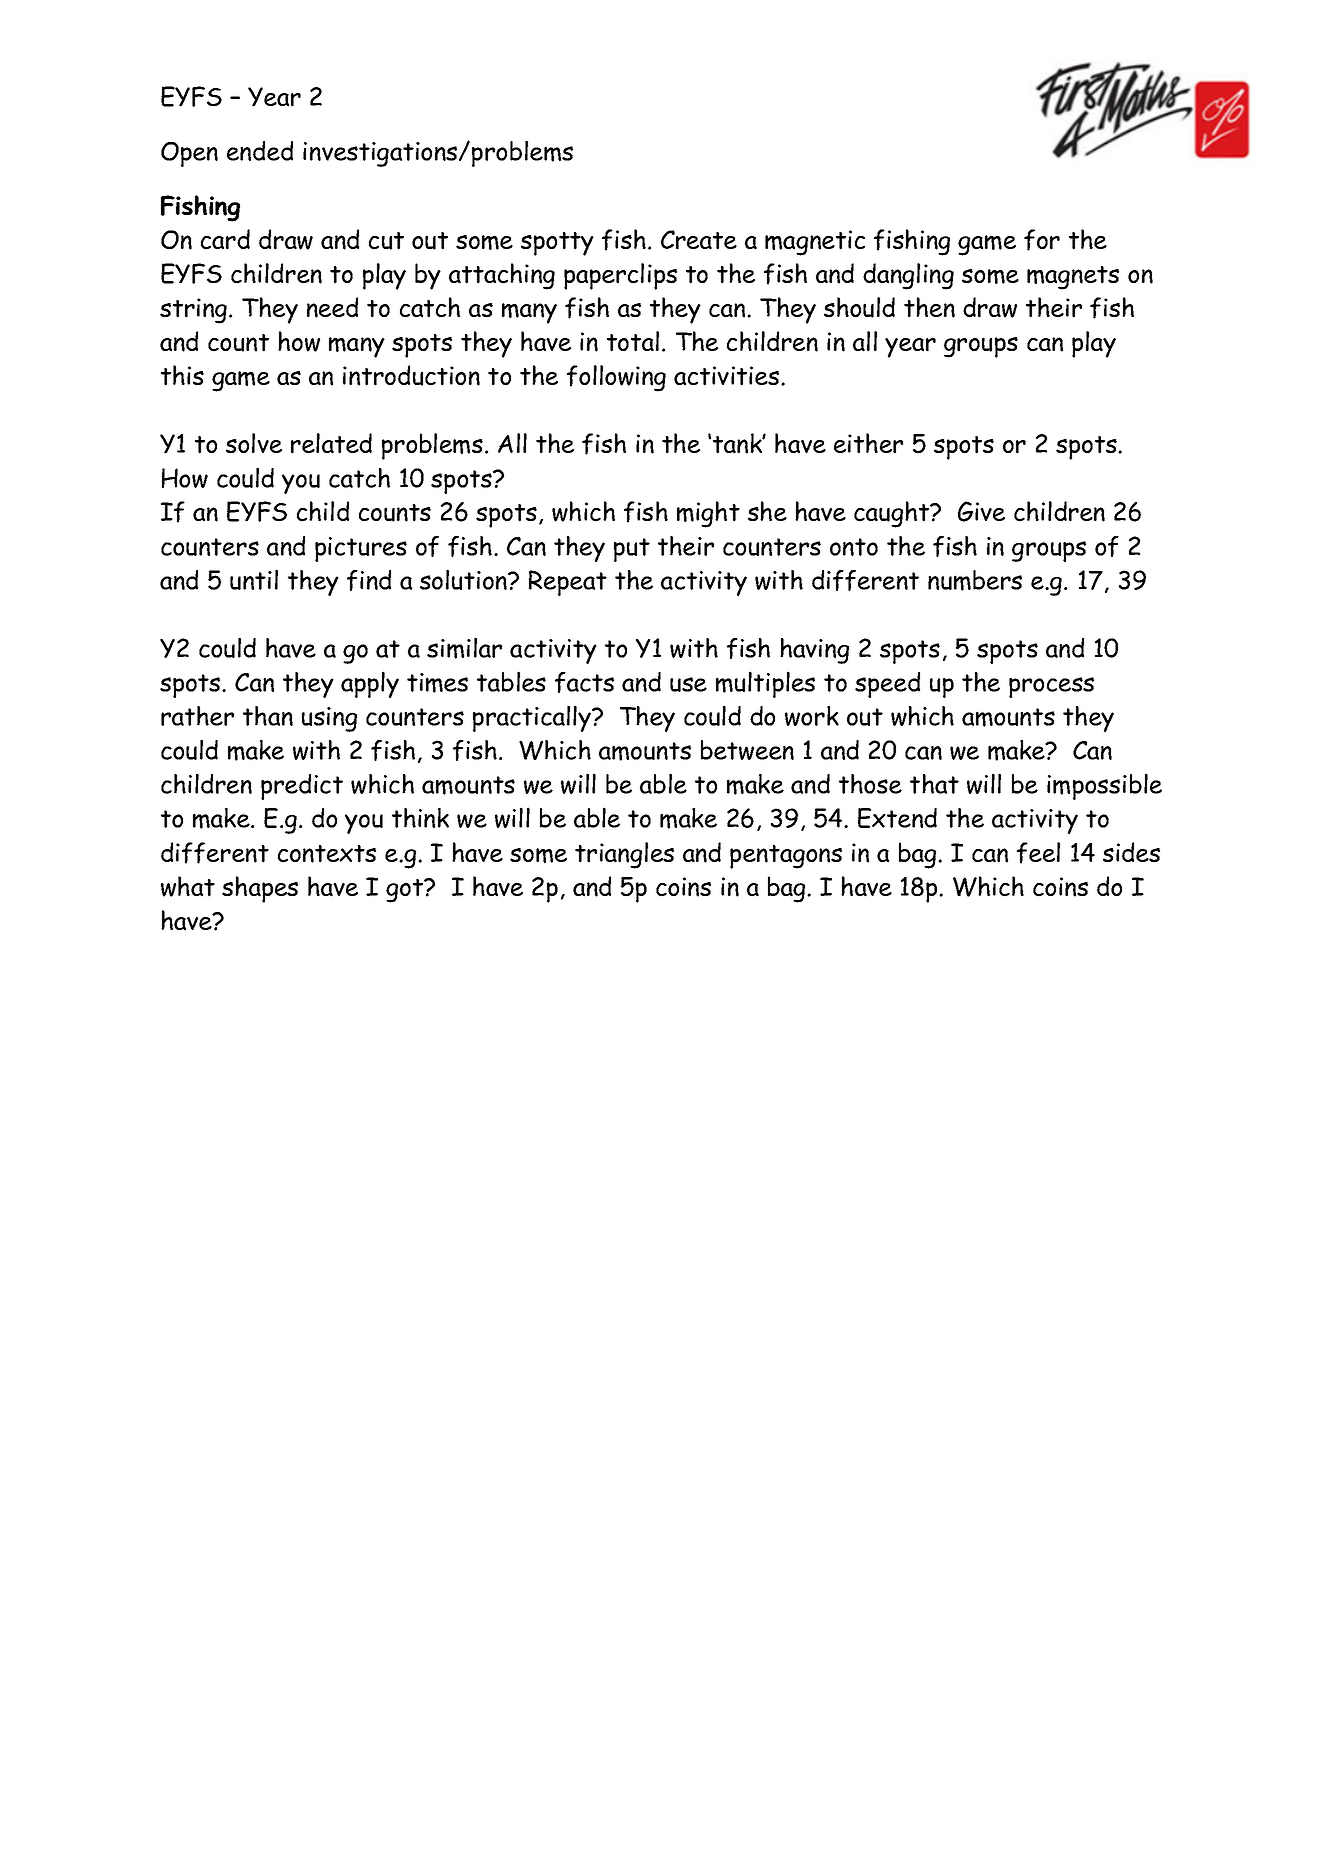 The width and height of the screenshot is (1323, 1870). I want to click on contexts, so click(327, 854).
